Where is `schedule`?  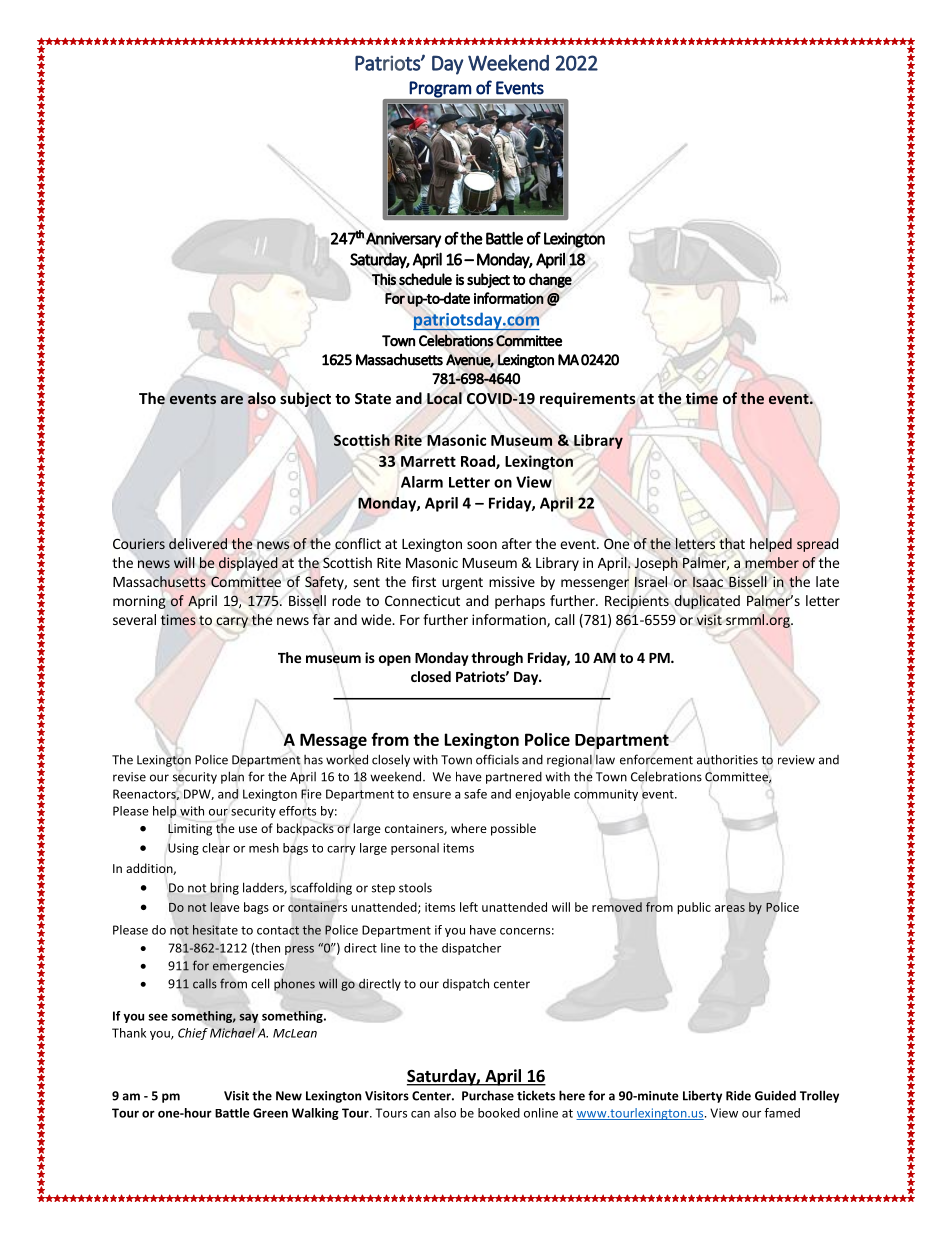 schedule is located at coordinates (425, 279).
